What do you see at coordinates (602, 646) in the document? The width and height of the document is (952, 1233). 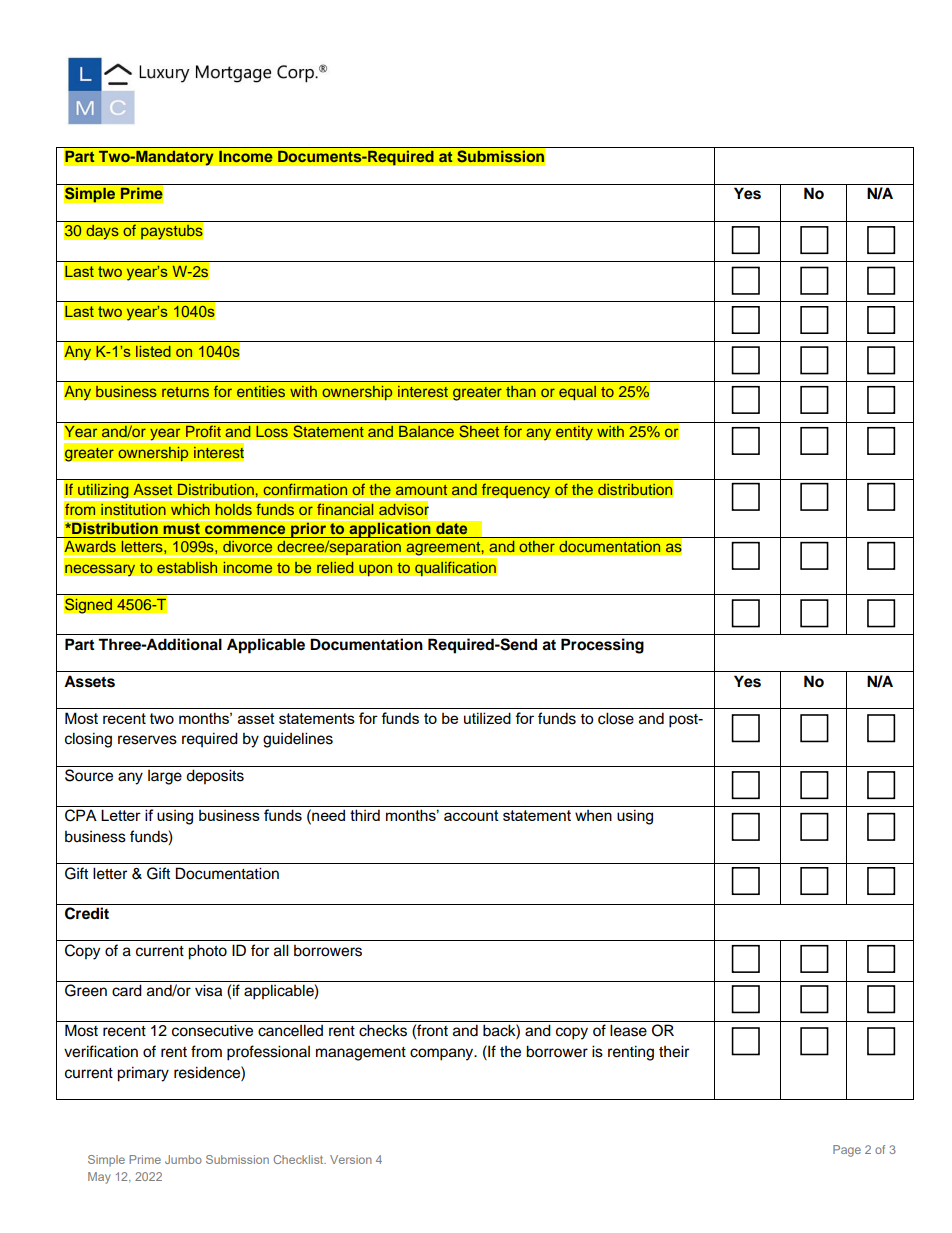 I see `Processing` at bounding box center [602, 646].
